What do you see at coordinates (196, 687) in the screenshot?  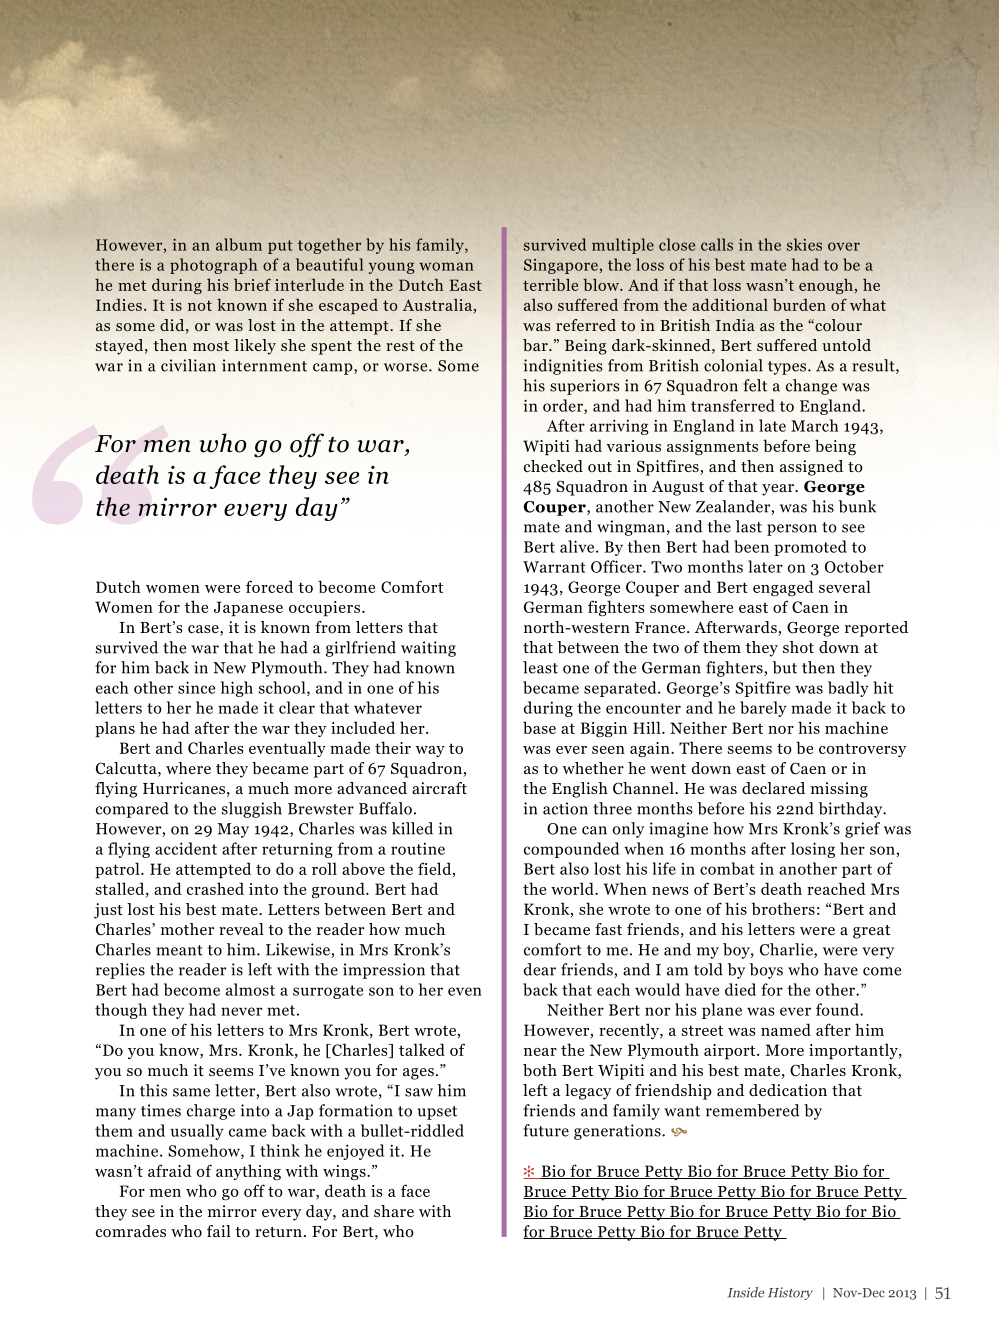 I see `since` at bounding box center [196, 687].
